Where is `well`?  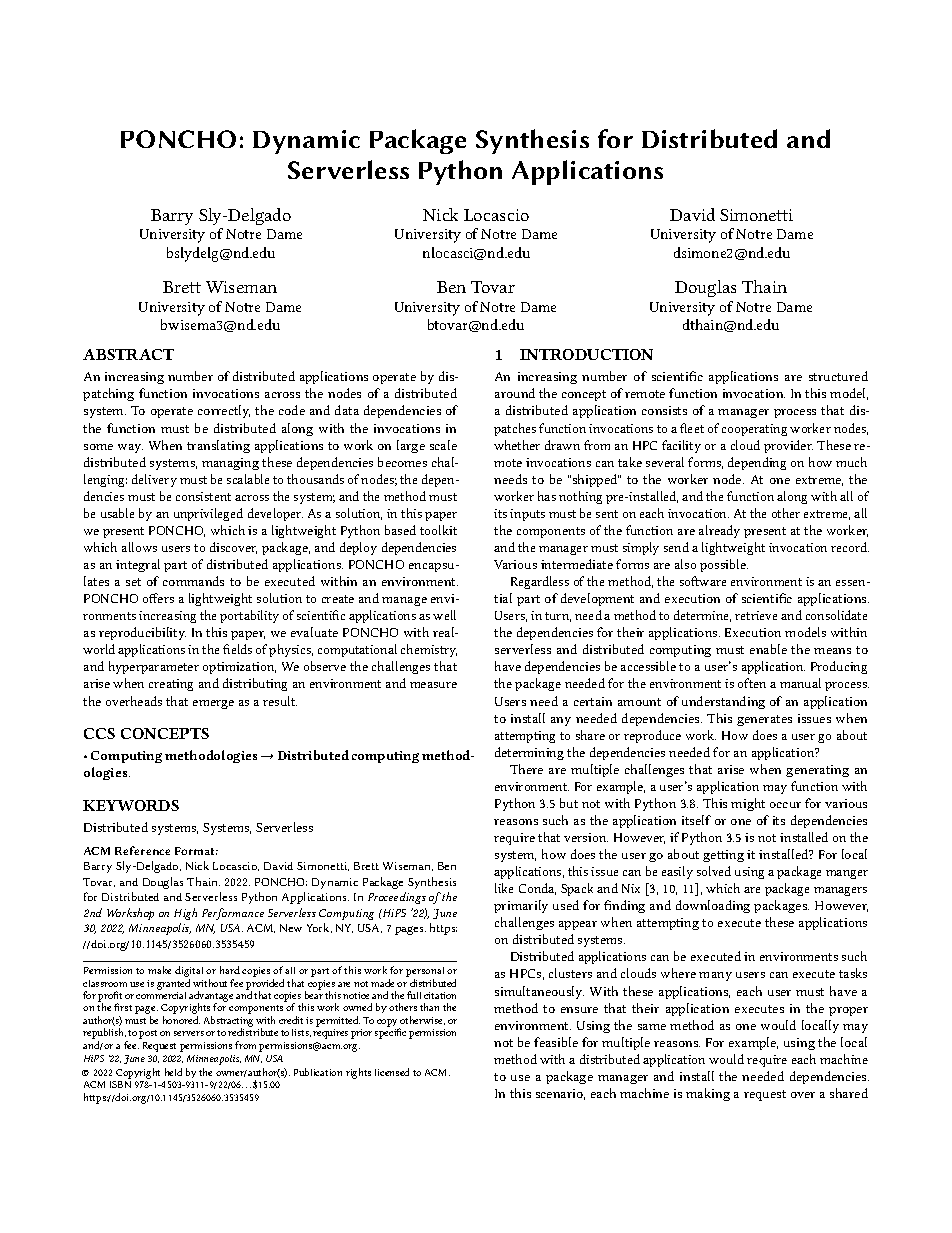
well is located at coordinates (444, 615).
